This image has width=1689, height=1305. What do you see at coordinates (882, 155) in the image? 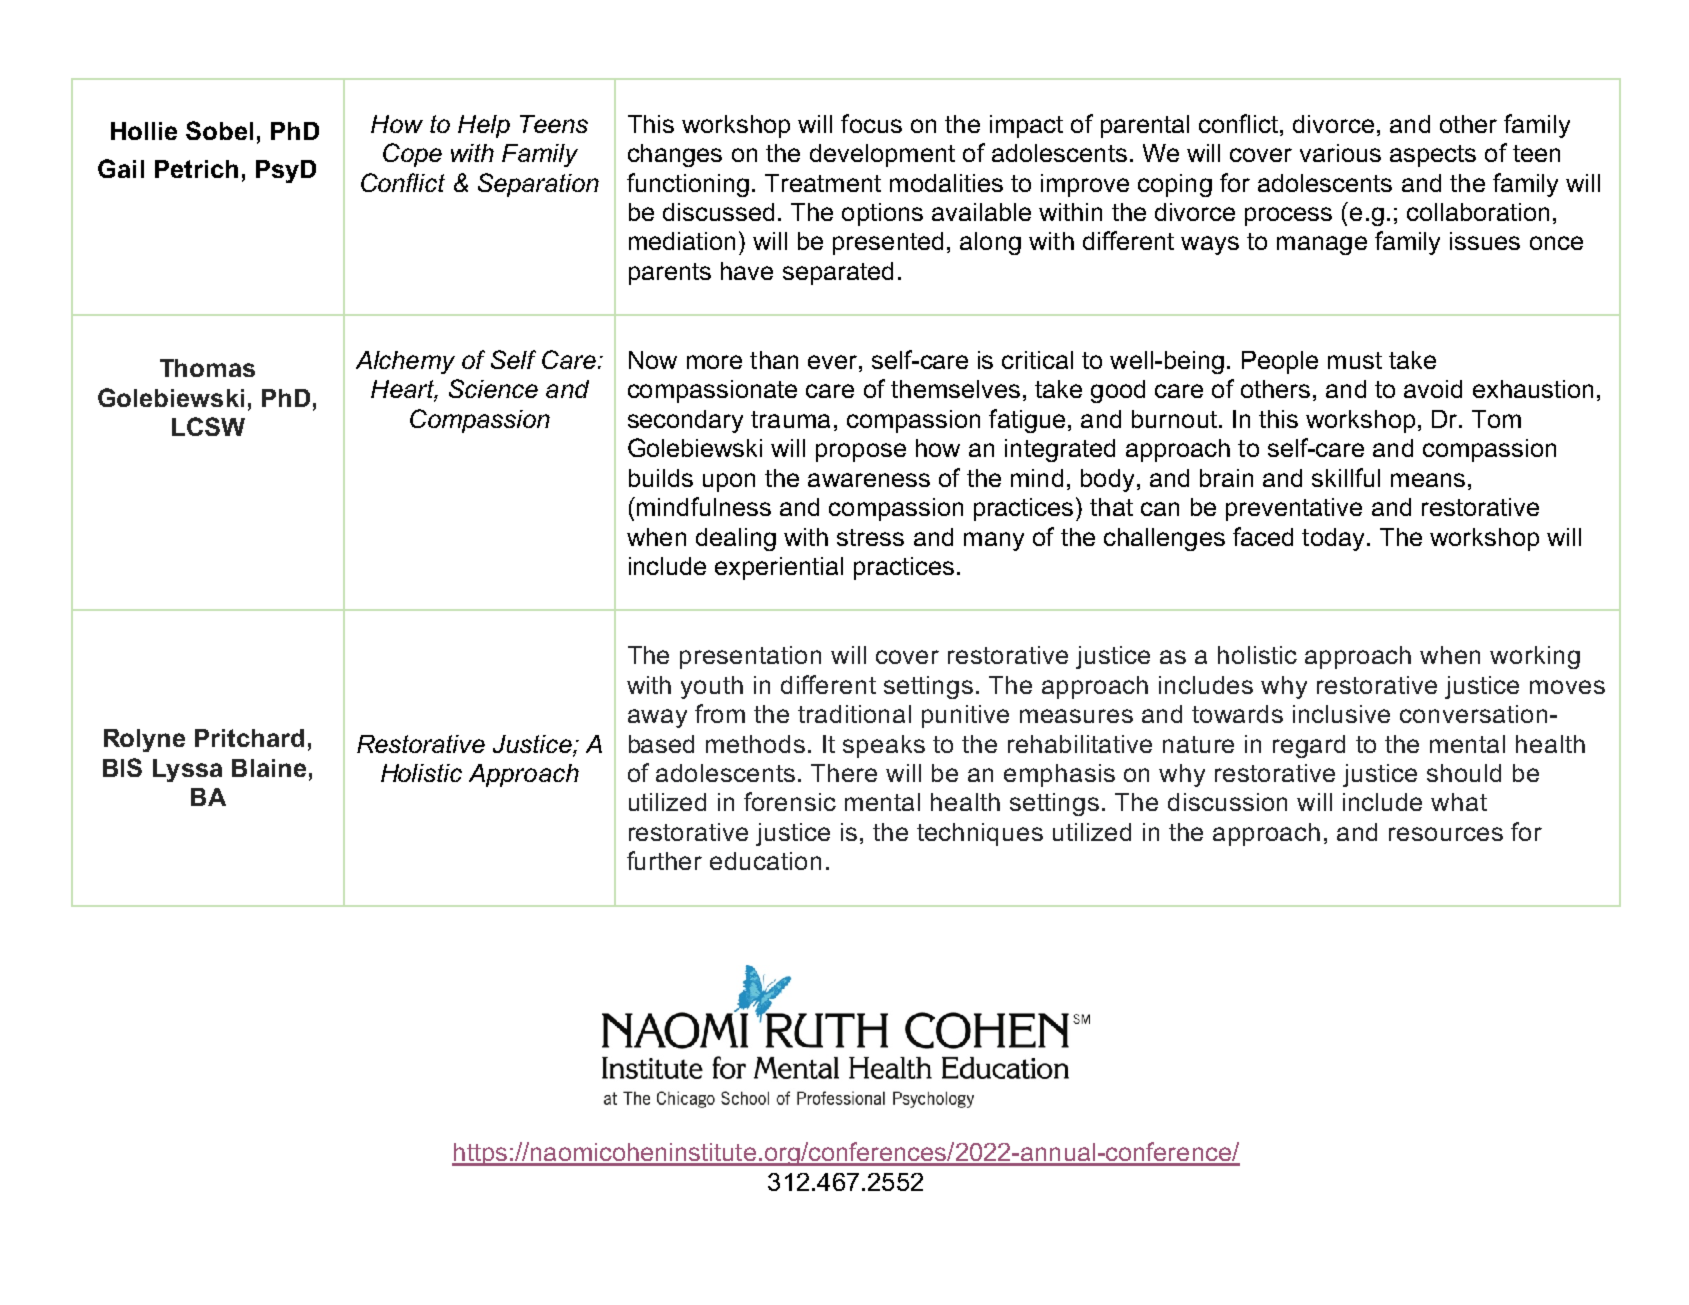
I see `development` at bounding box center [882, 155].
